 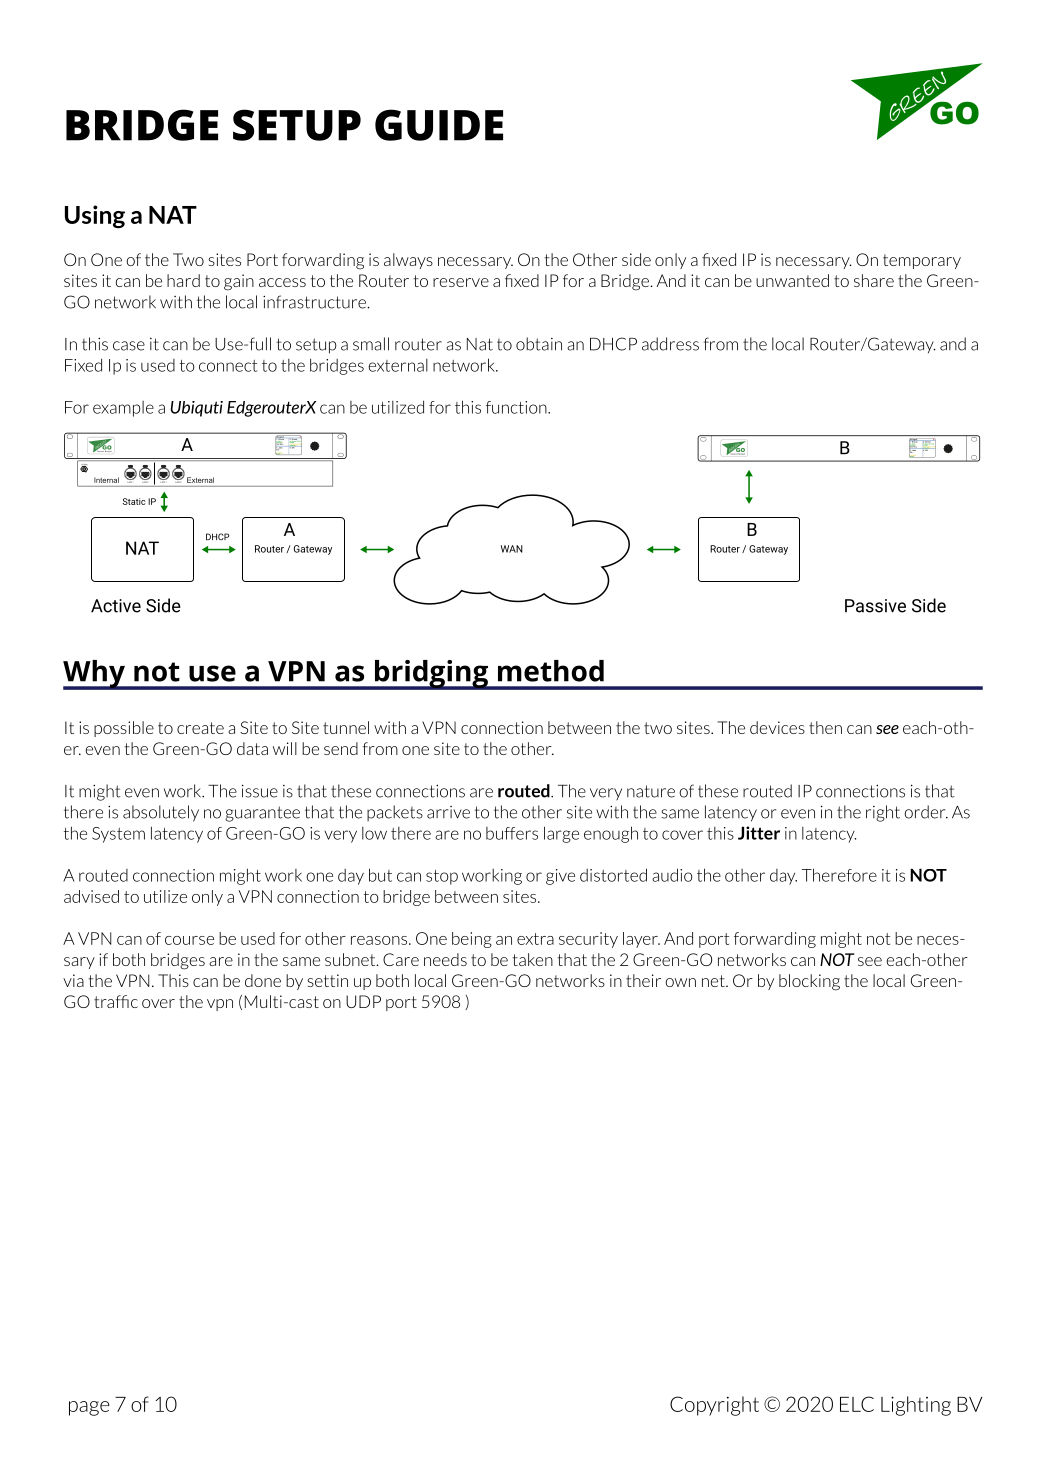 I want to click on unwanted, so click(x=792, y=280).
